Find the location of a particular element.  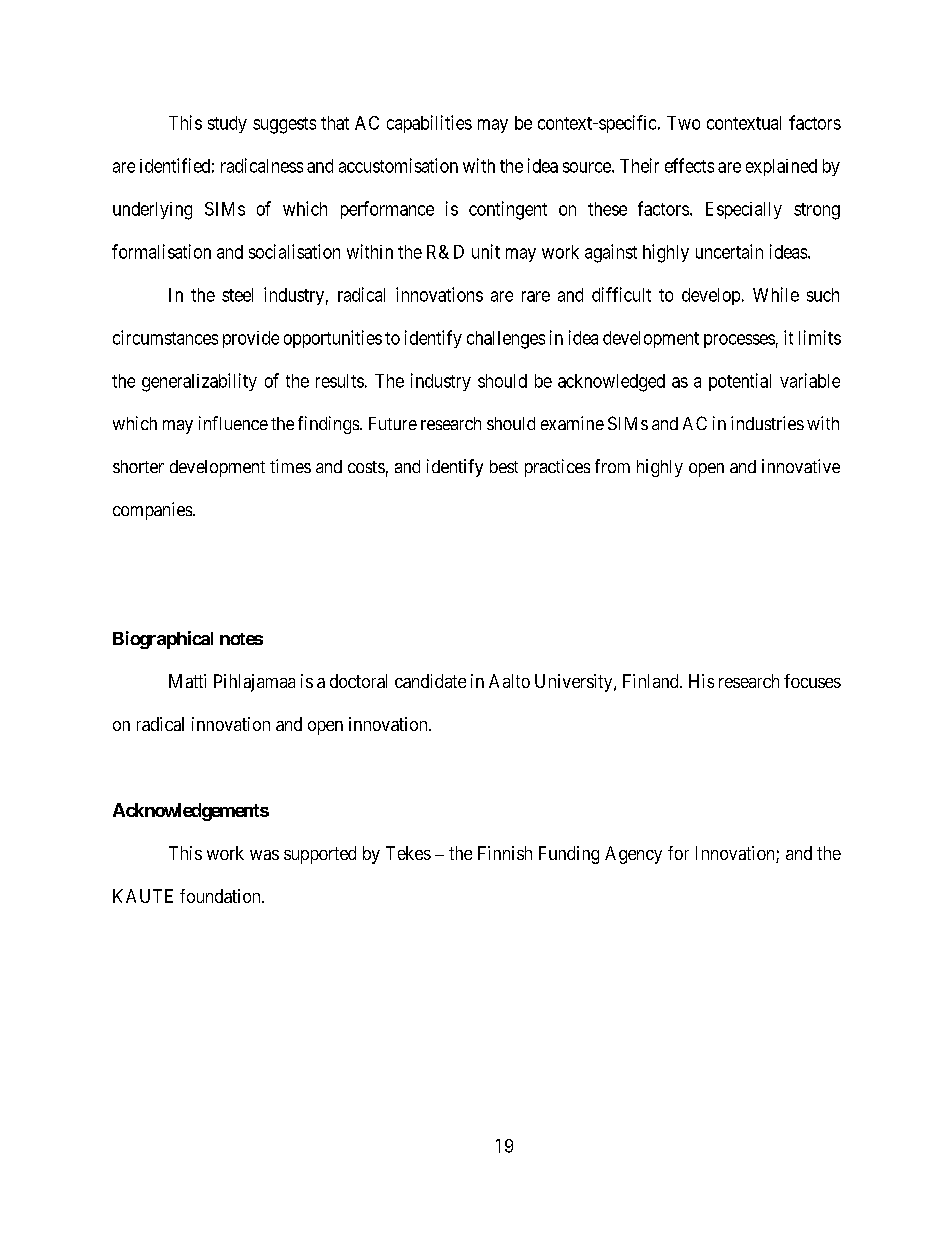

best is located at coordinates (504, 466).
